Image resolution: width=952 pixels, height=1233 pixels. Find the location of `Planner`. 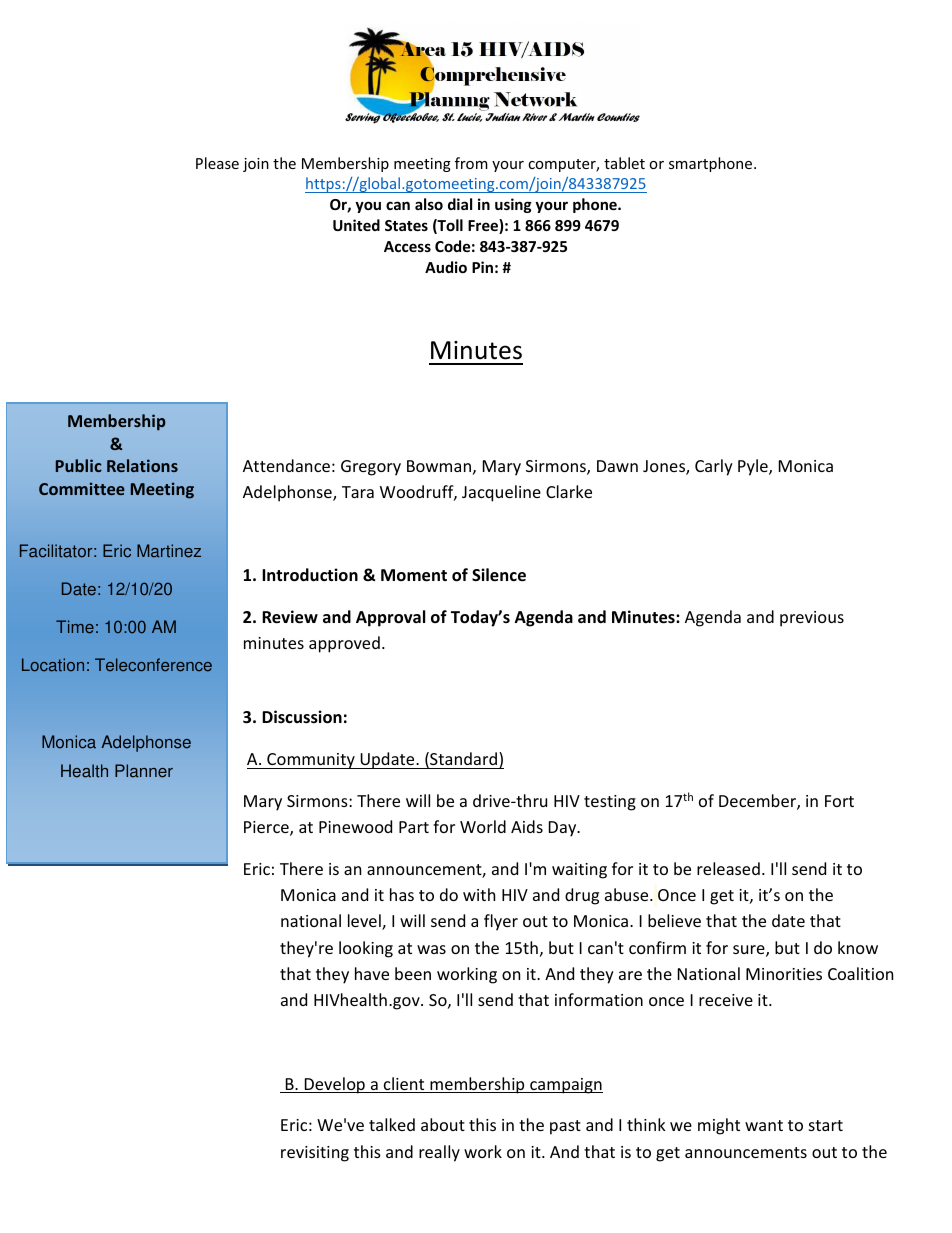

Planner is located at coordinates (144, 771).
